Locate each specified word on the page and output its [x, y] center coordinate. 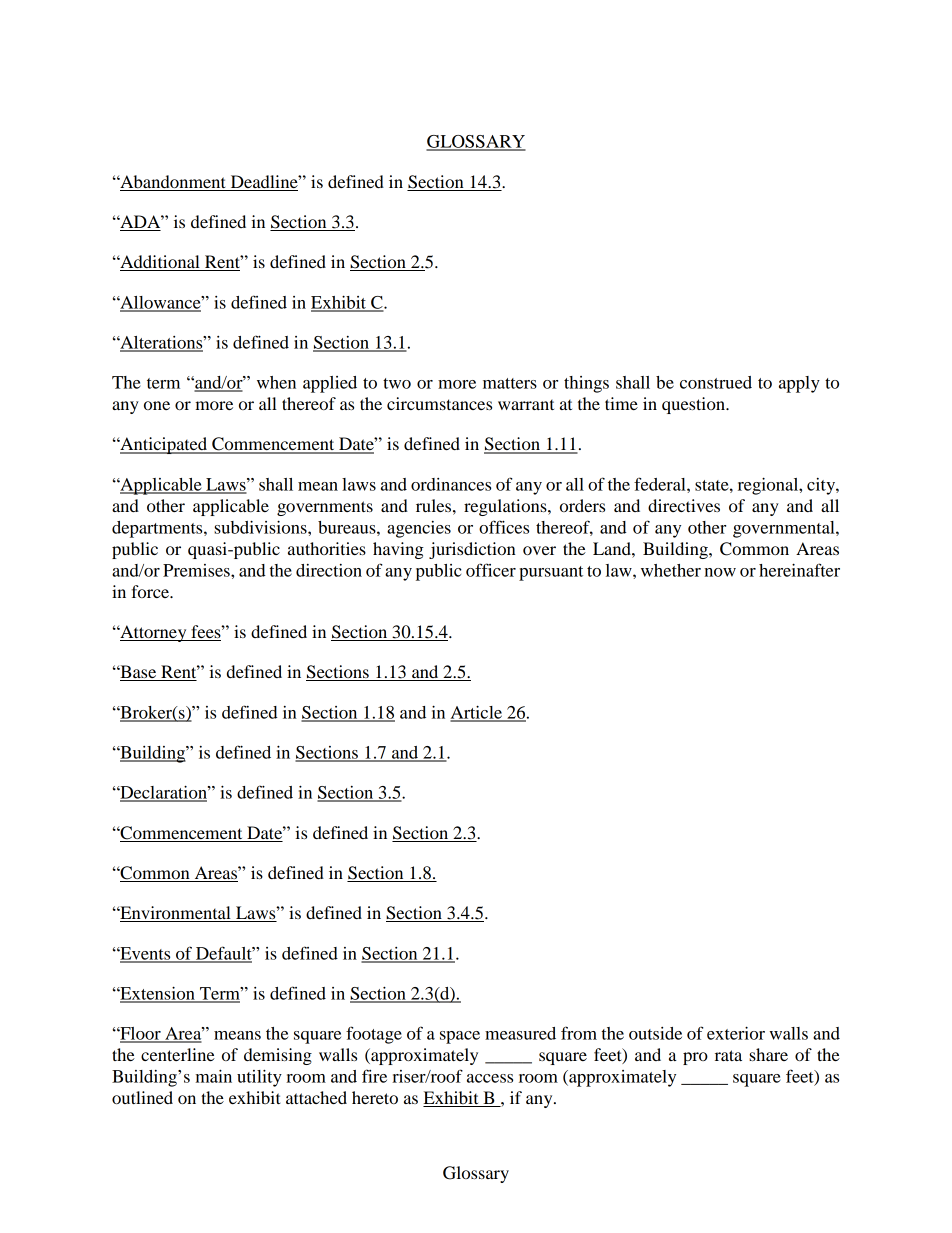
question [694, 405]
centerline [178, 1054]
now [720, 572]
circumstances [439, 403]
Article [477, 713]
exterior [736, 1033]
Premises [197, 570]
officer [491, 570]
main [214, 1076]
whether [671, 570]
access [490, 1078]
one [157, 405]
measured [520, 1033]
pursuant [551, 573]
